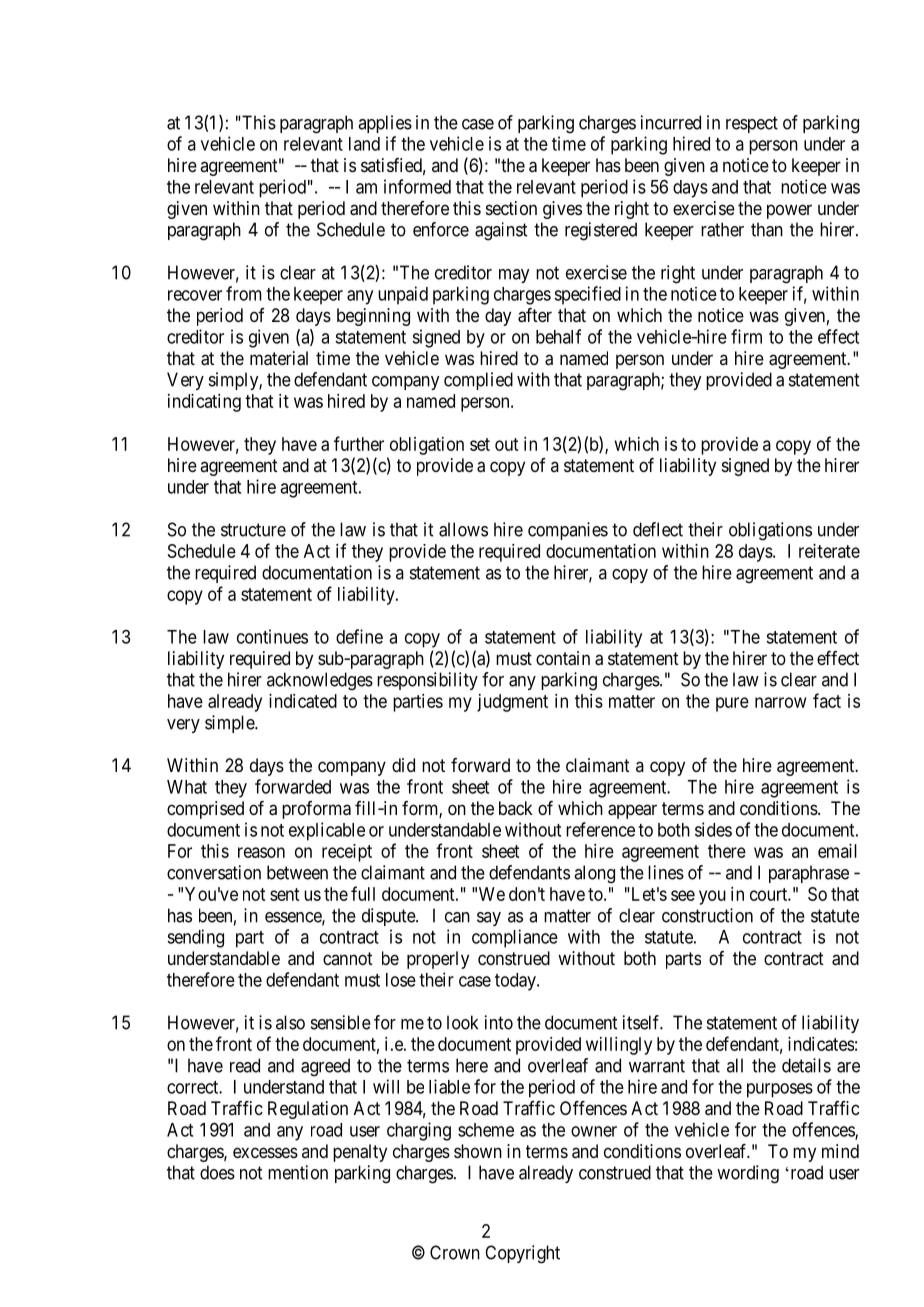 Image resolution: width=924 pixels, height=1307 pixels. Describe the element at coordinates (261, 852) in the screenshot. I see `reason` at that location.
